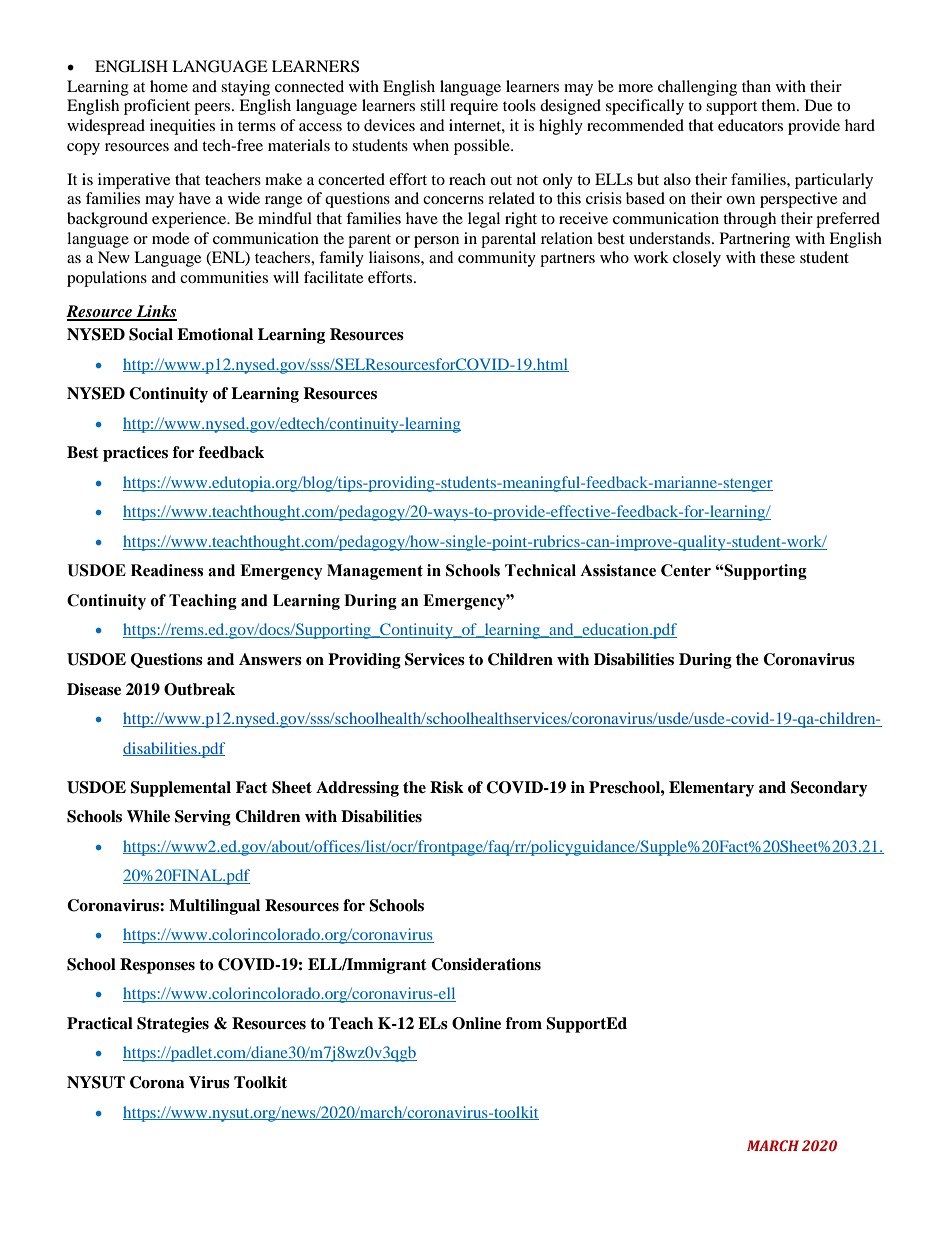 This page has width=952, height=1233. Describe the element at coordinates (182, 127) in the page. I see `inequities` at that location.
